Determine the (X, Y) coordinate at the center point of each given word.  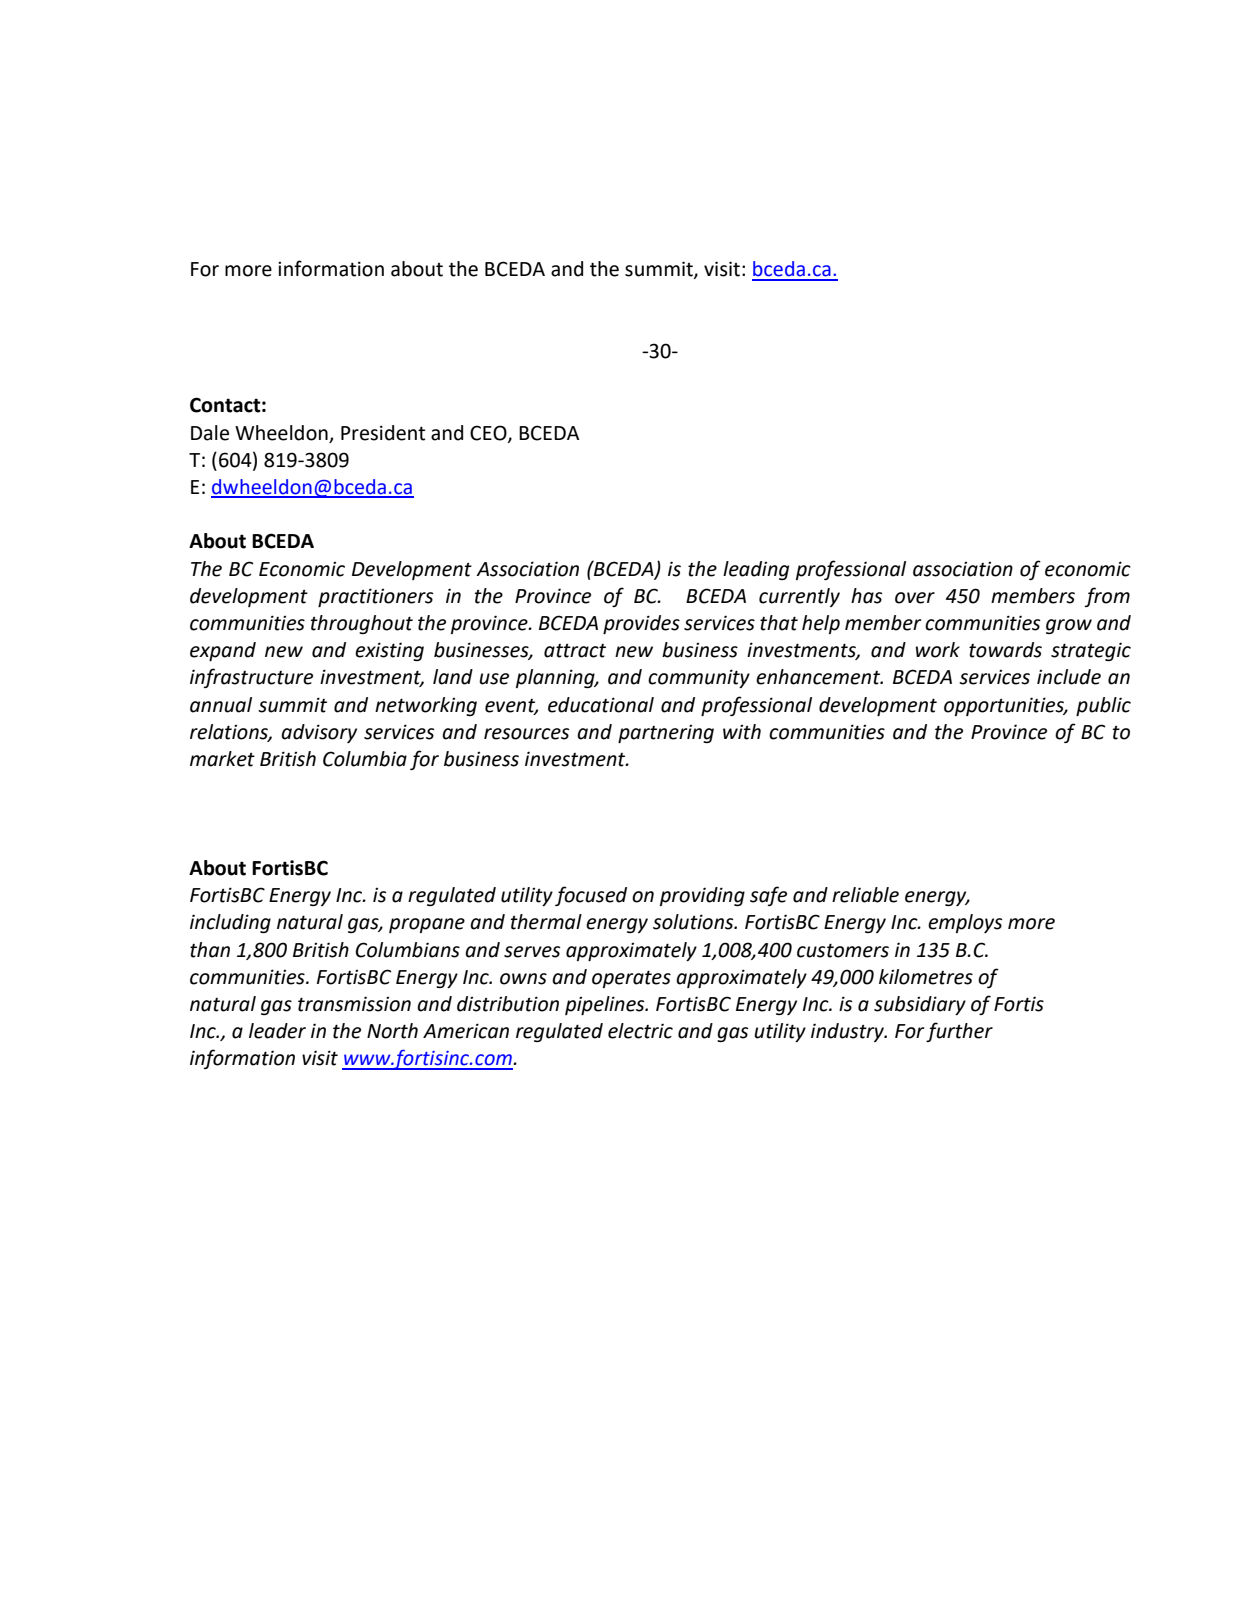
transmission (354, 1004)
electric (640, 1031)
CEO (489, 433)
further (959, 1032)
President (383, 433)
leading (756, 570)
